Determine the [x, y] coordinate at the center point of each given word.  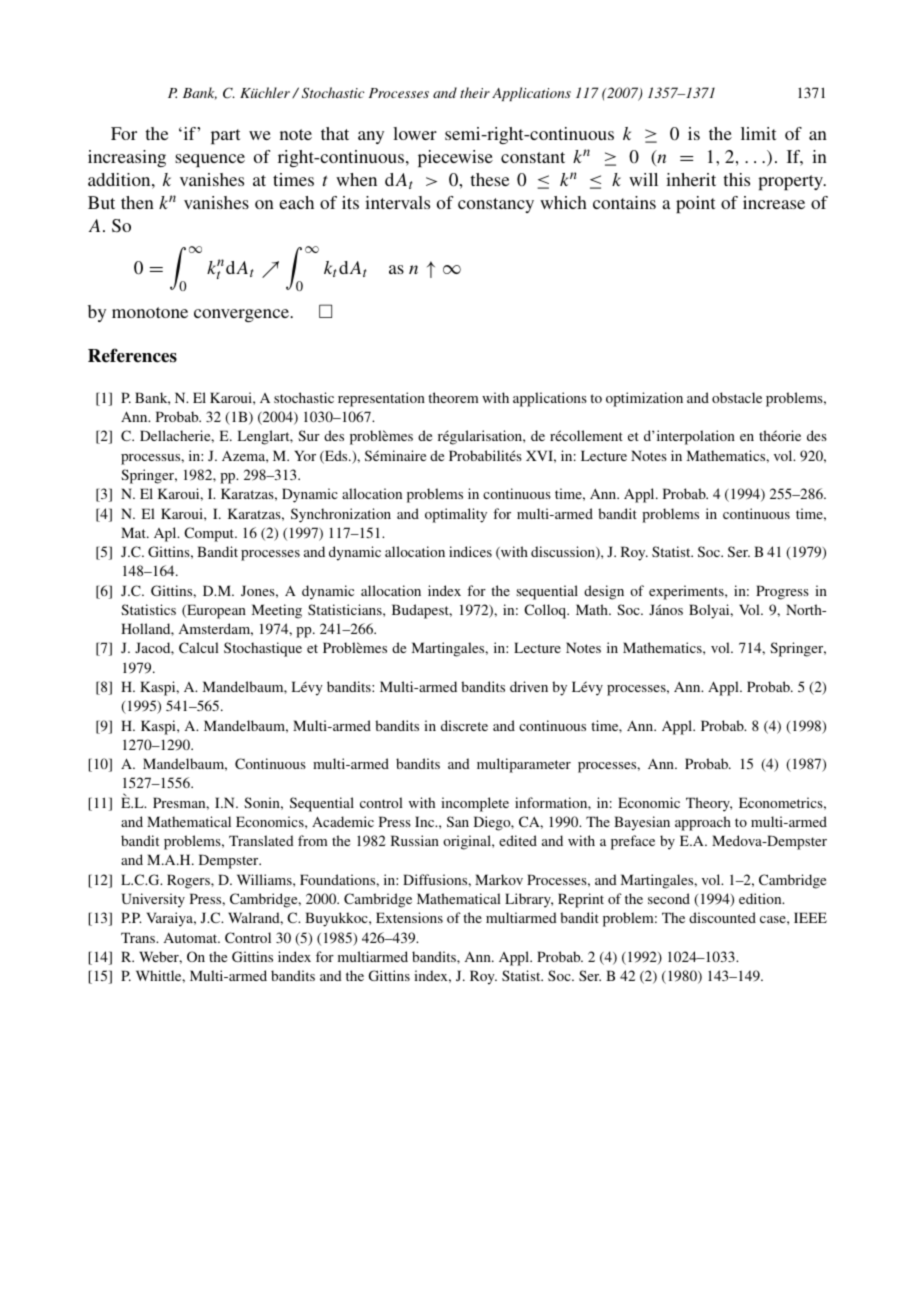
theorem [453, 397]
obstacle [737, 397]
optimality [456, 515]
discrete [464, 725]
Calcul [199, 647]
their [475, 92]
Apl [166, 534]
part [225, 136]
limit [758, 133]
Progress [782, 592]
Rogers [189, 881]
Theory [709, 804]
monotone [150, 312]
